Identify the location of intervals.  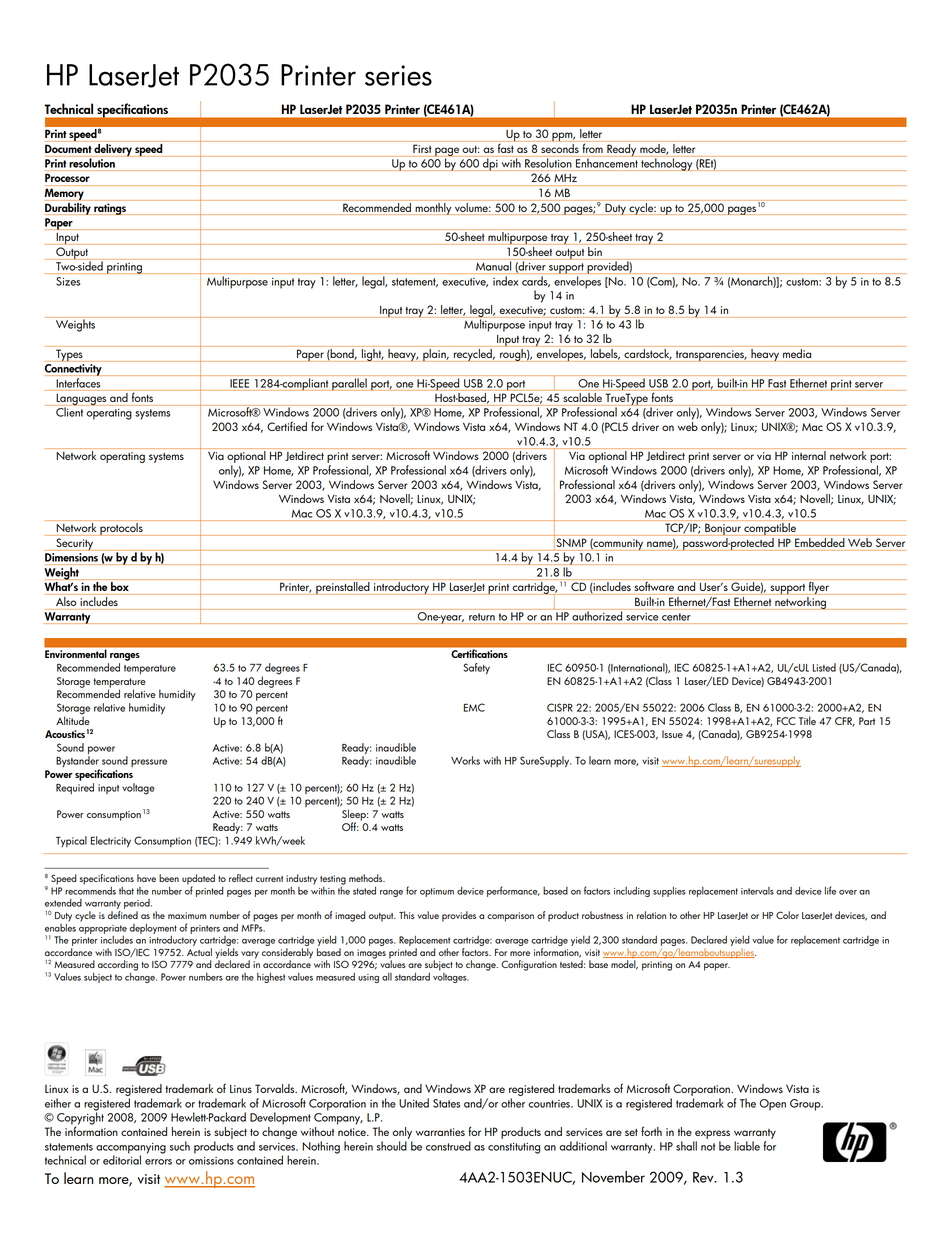
(757, 891).
